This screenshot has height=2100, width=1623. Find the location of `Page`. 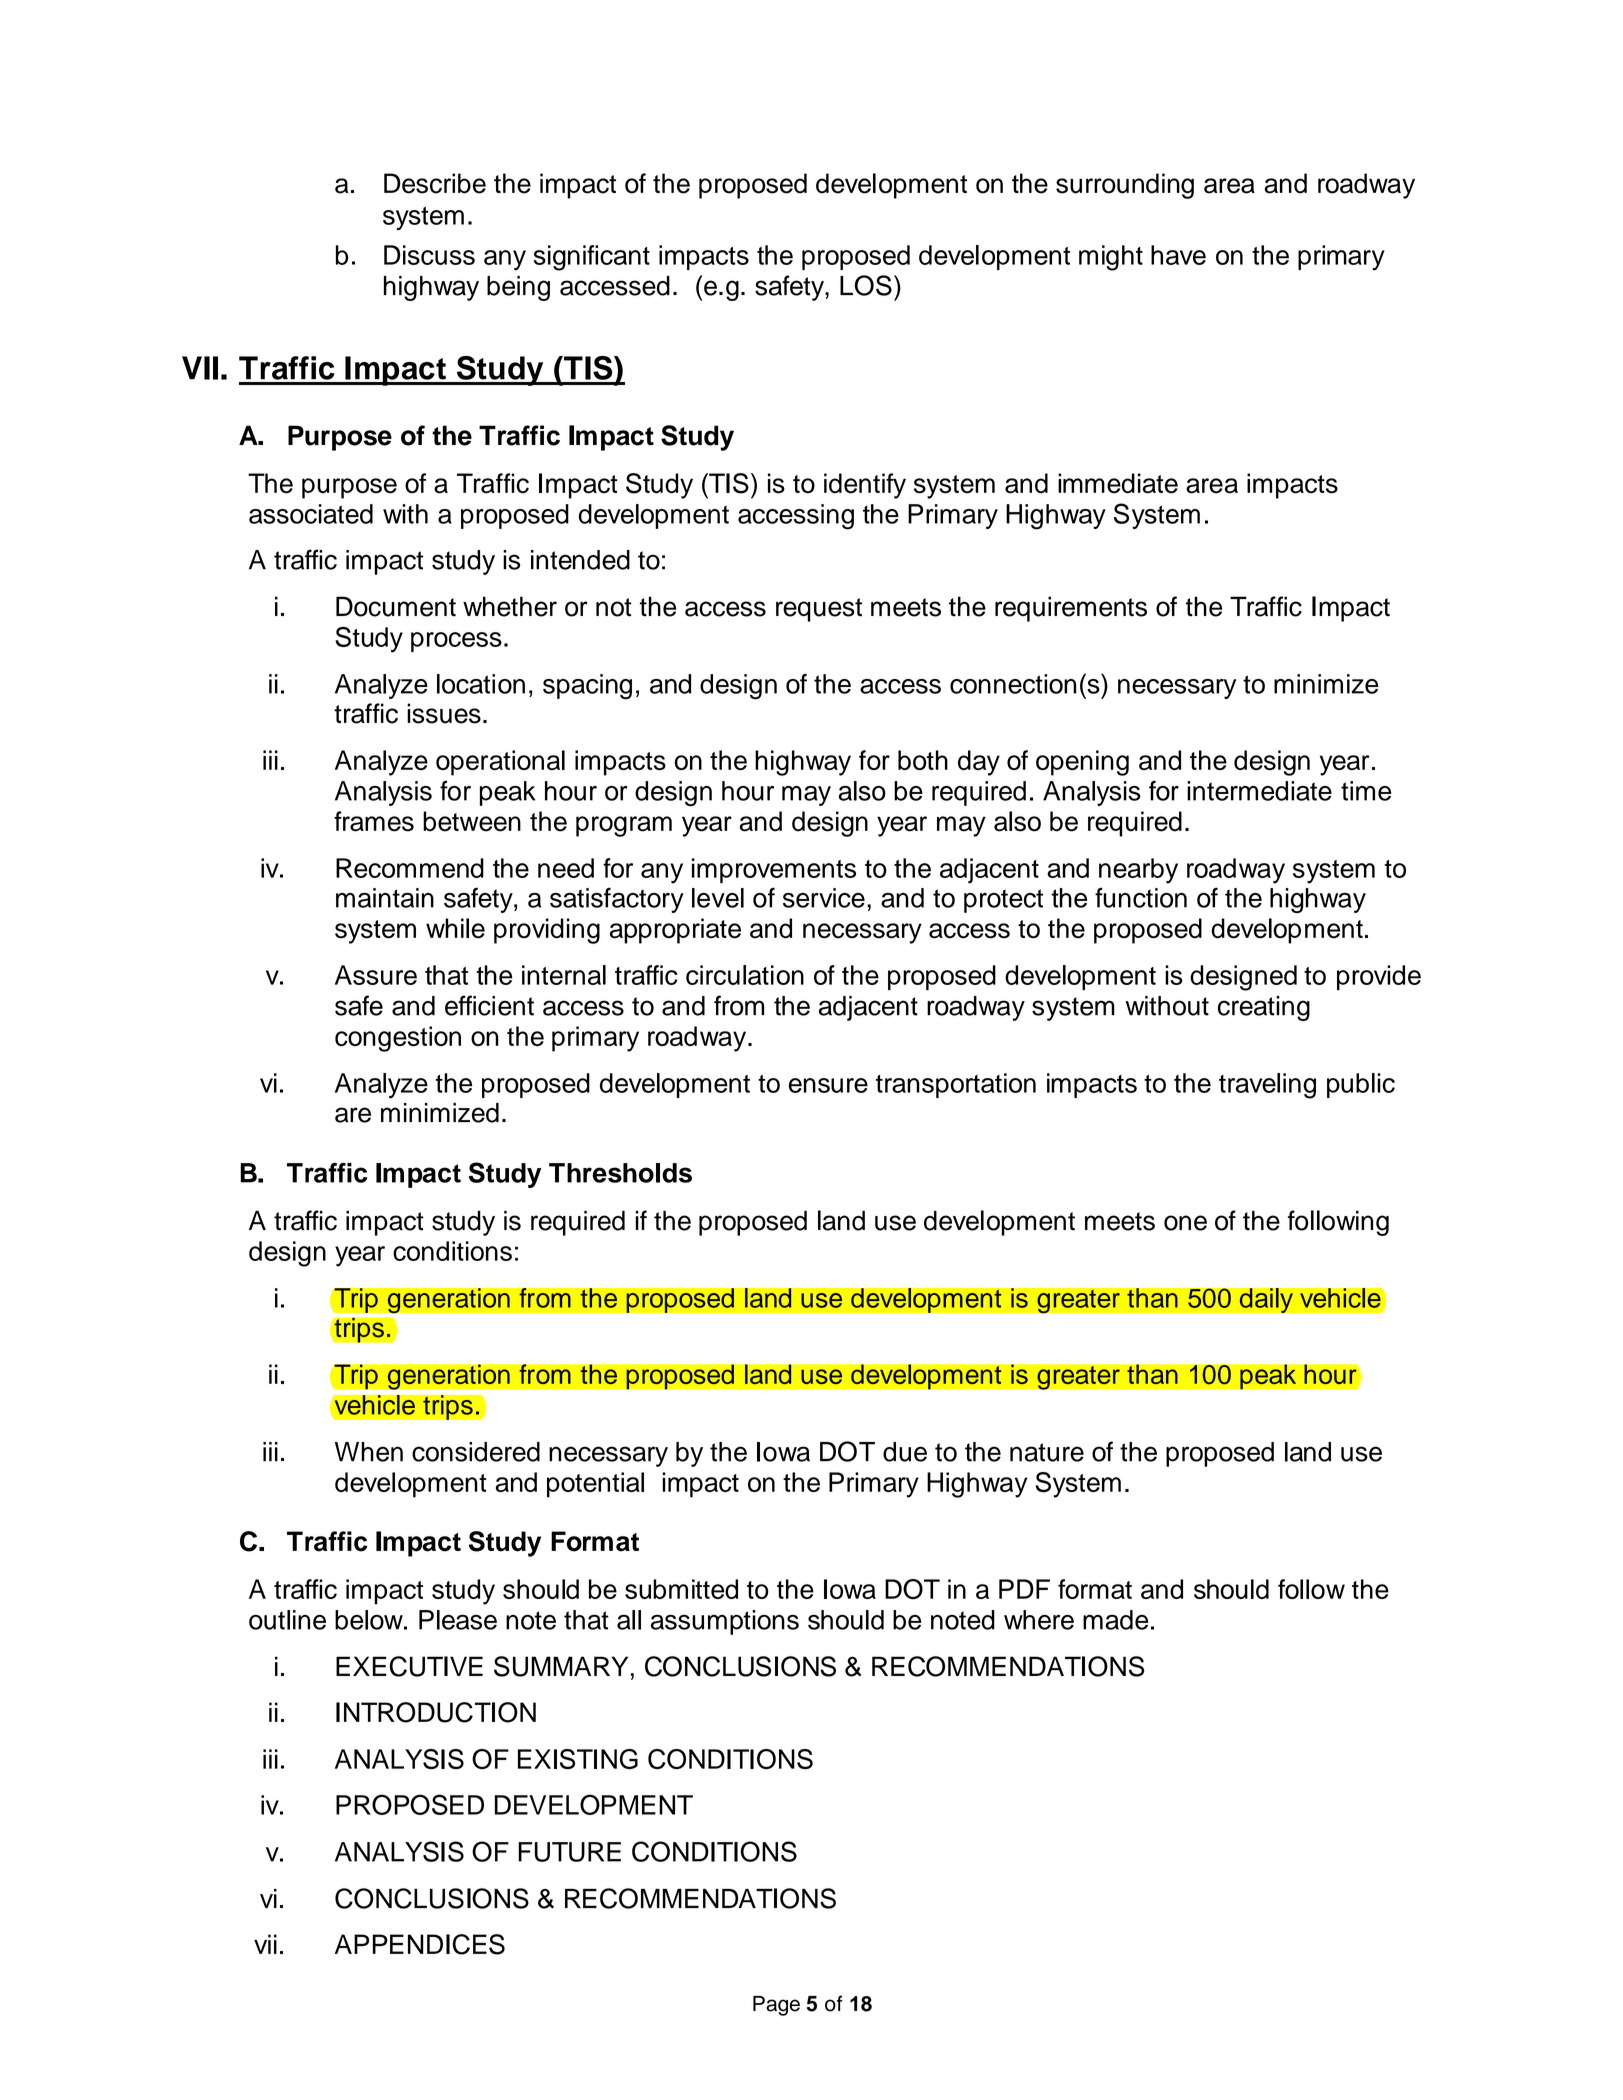

Page is located at coordinates (776, 2006).
